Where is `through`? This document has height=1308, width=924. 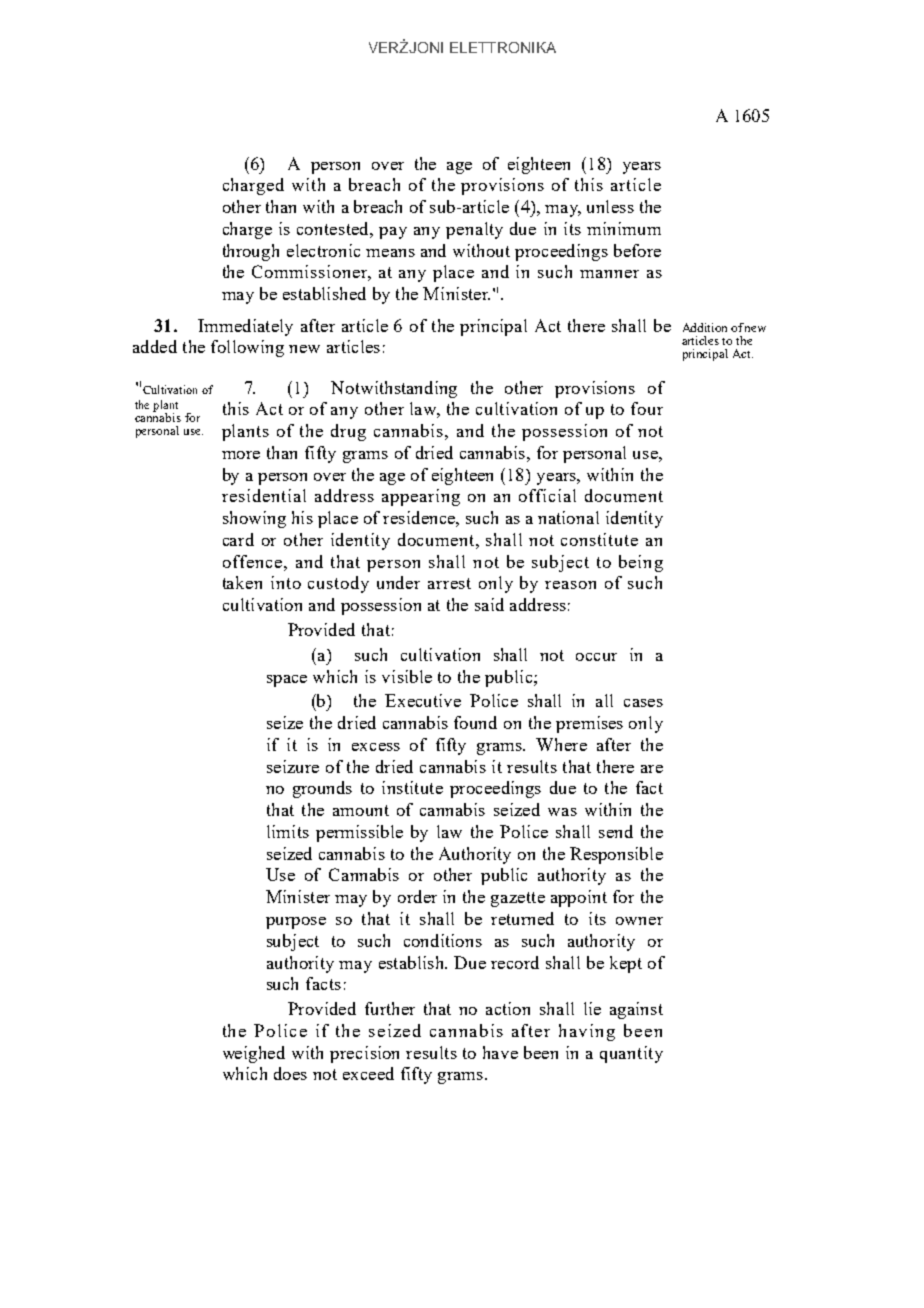
through is located at coordinates (251, 252).
